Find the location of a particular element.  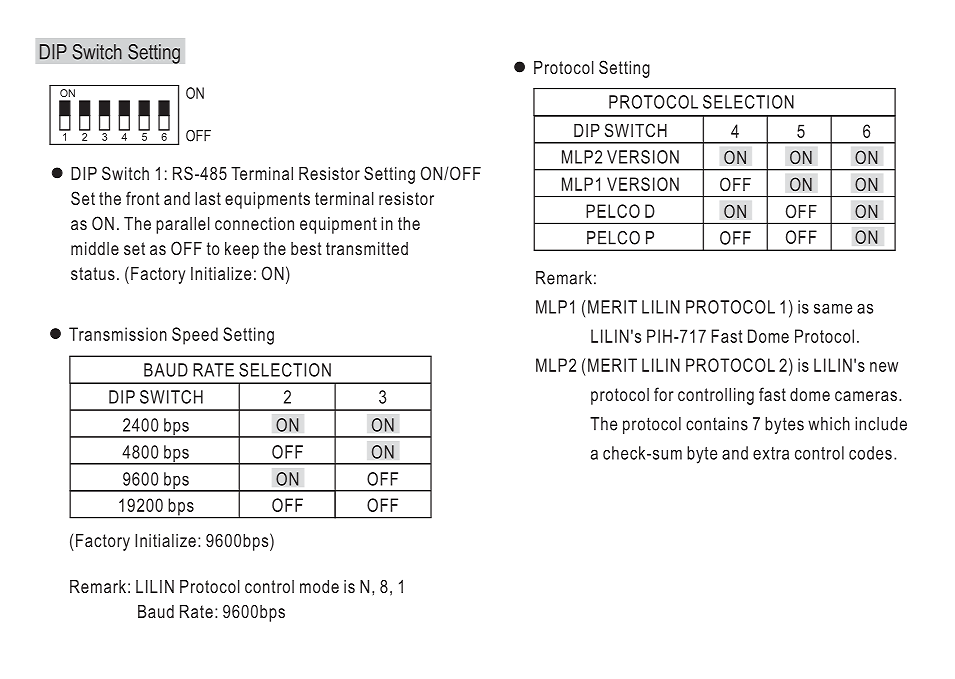

same is located at coordinates (833, 309).
